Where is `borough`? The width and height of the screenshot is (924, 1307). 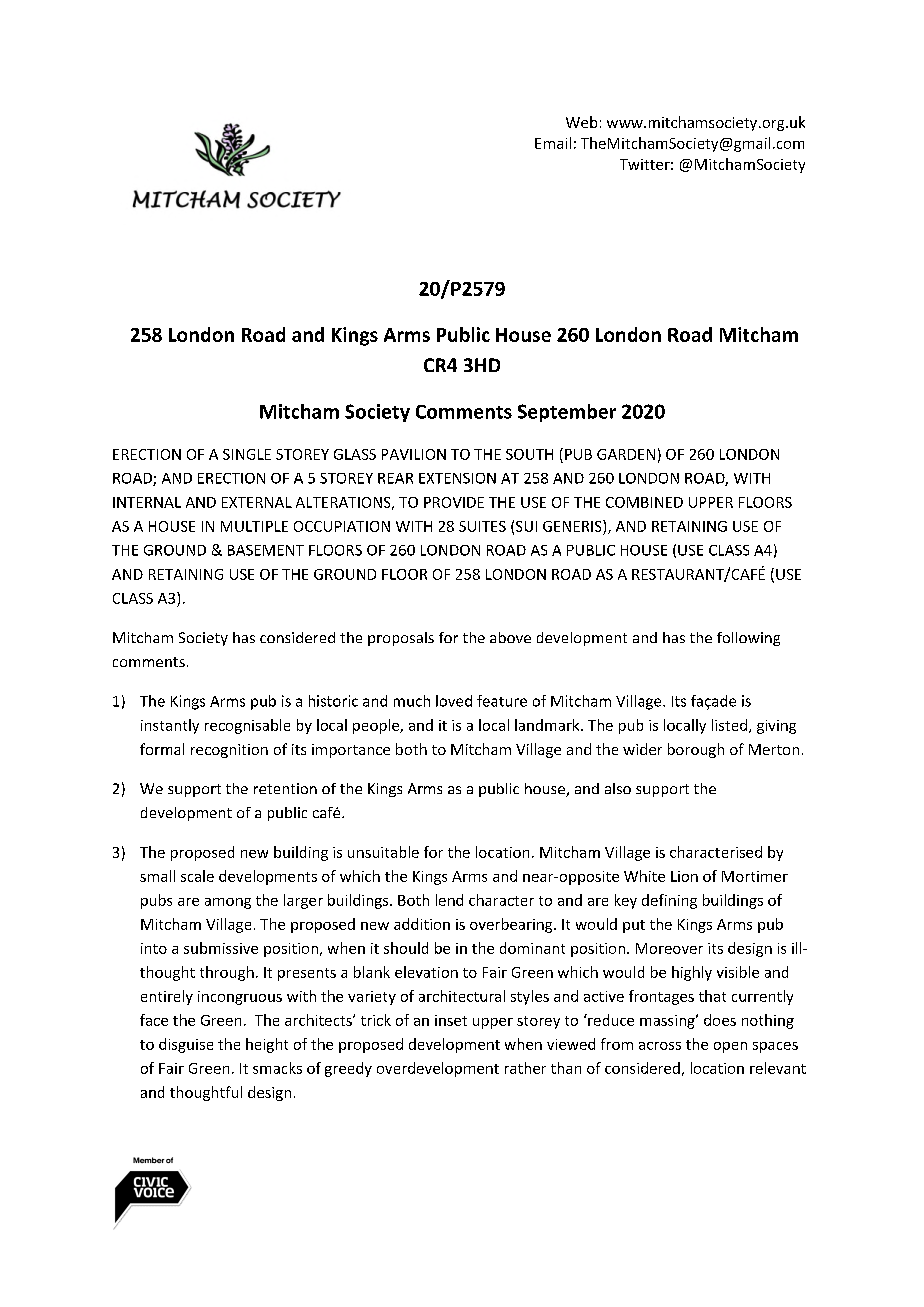
borough is located at coordinates (696, 750).
